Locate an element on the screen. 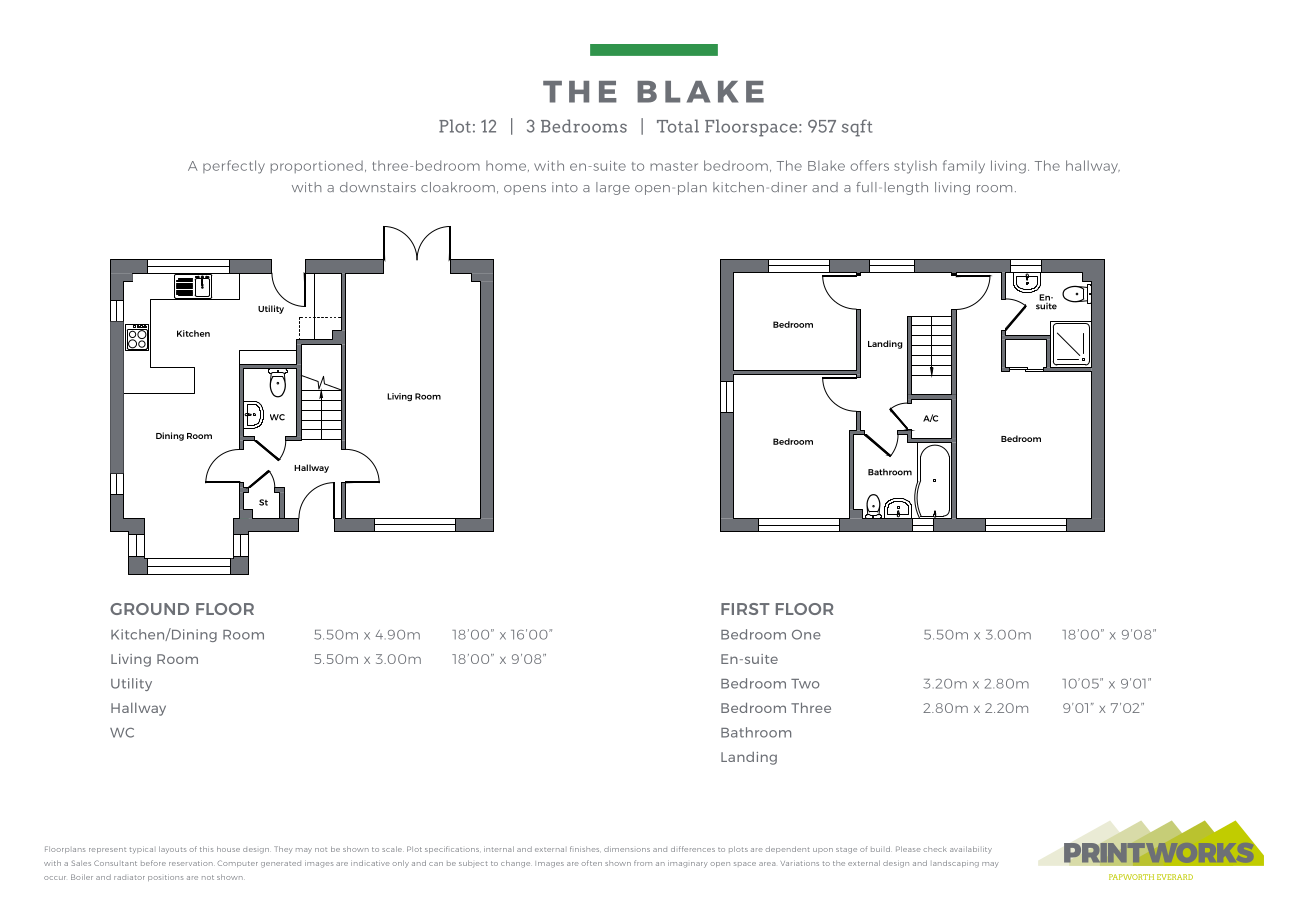 This screenshot has height=924, width=1308. layouts is located at coordinates (172, 850).
